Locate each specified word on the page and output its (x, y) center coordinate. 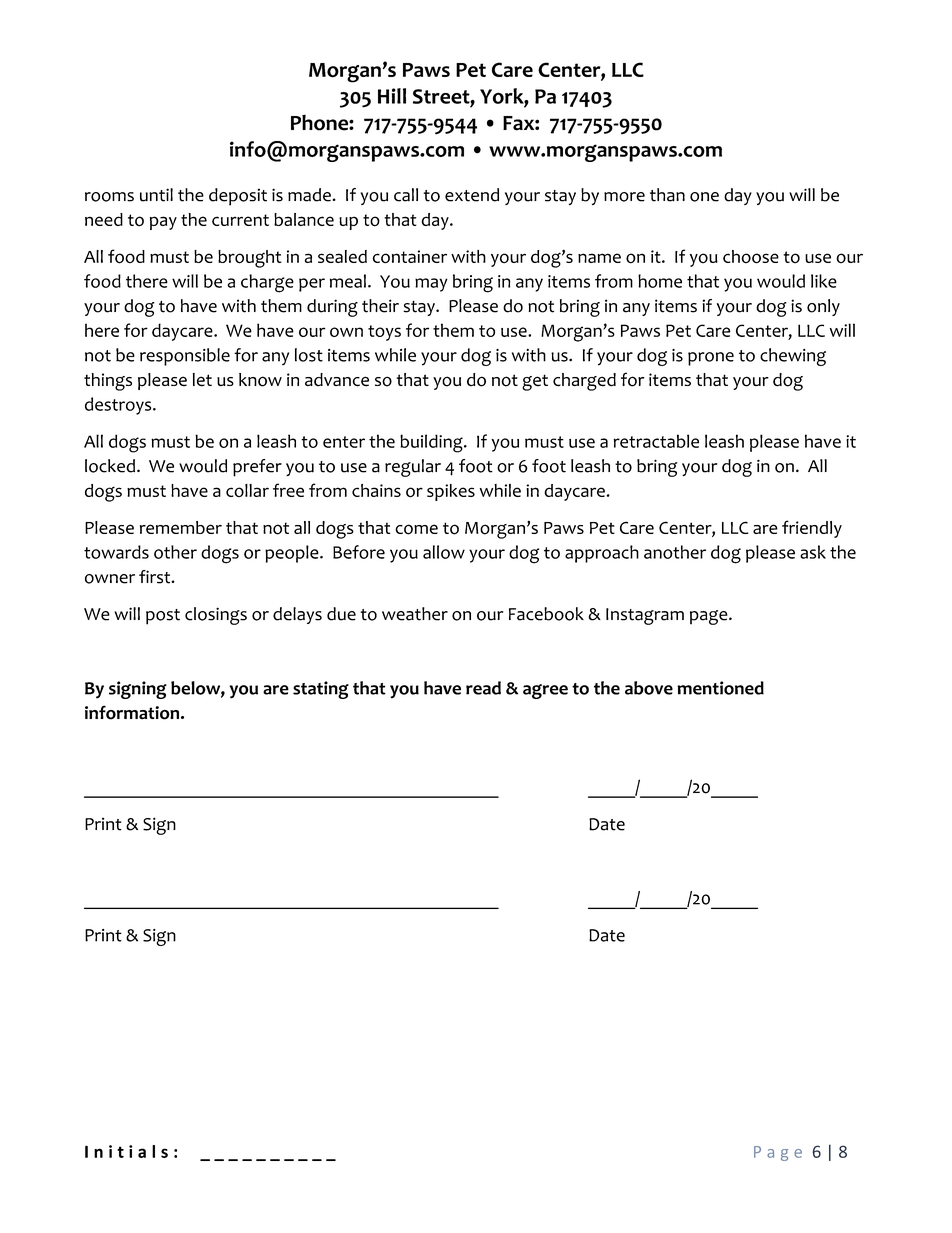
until (156, 195)
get (535, 382)
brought (250, 259)
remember (181, 527)
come (416, 529)
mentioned (720, 688)
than (667, 195)
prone (711, 359)
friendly (812, 529)
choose (751, 257)
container (409, 257)
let (202, 380)
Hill (392, 96)
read (483, 688)
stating (321, 690)
